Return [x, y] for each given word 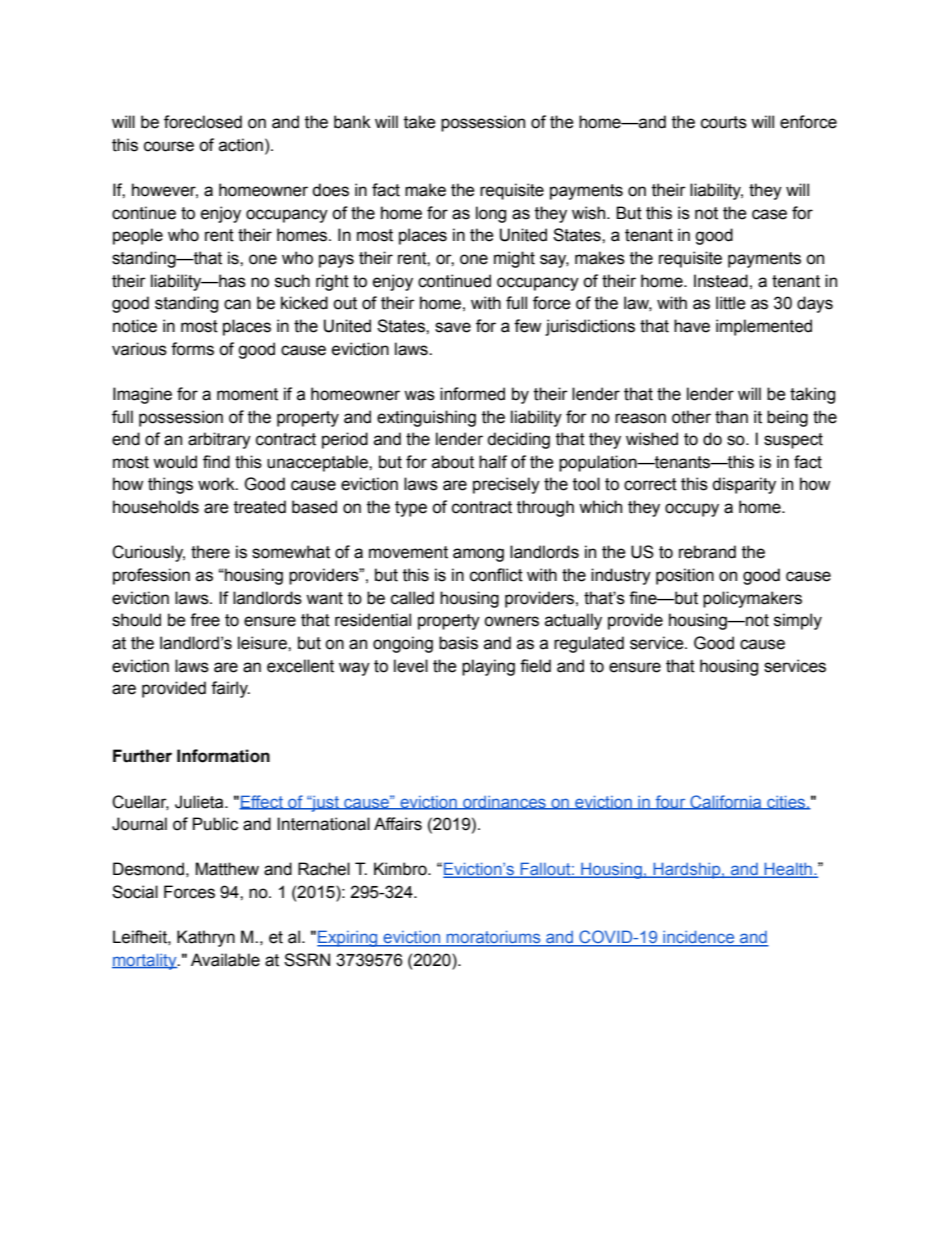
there [210, 552]
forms [192, 349]
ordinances [504, 803]
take [420, 122]
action [241, 145]
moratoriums [494, 938]
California [726, 802]
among [478, 555]
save [453, 327]
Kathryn [206, 938]
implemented [764, 327]
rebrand [707, 552]
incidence [699, 938]
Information [223, 756]
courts [724, 122]
